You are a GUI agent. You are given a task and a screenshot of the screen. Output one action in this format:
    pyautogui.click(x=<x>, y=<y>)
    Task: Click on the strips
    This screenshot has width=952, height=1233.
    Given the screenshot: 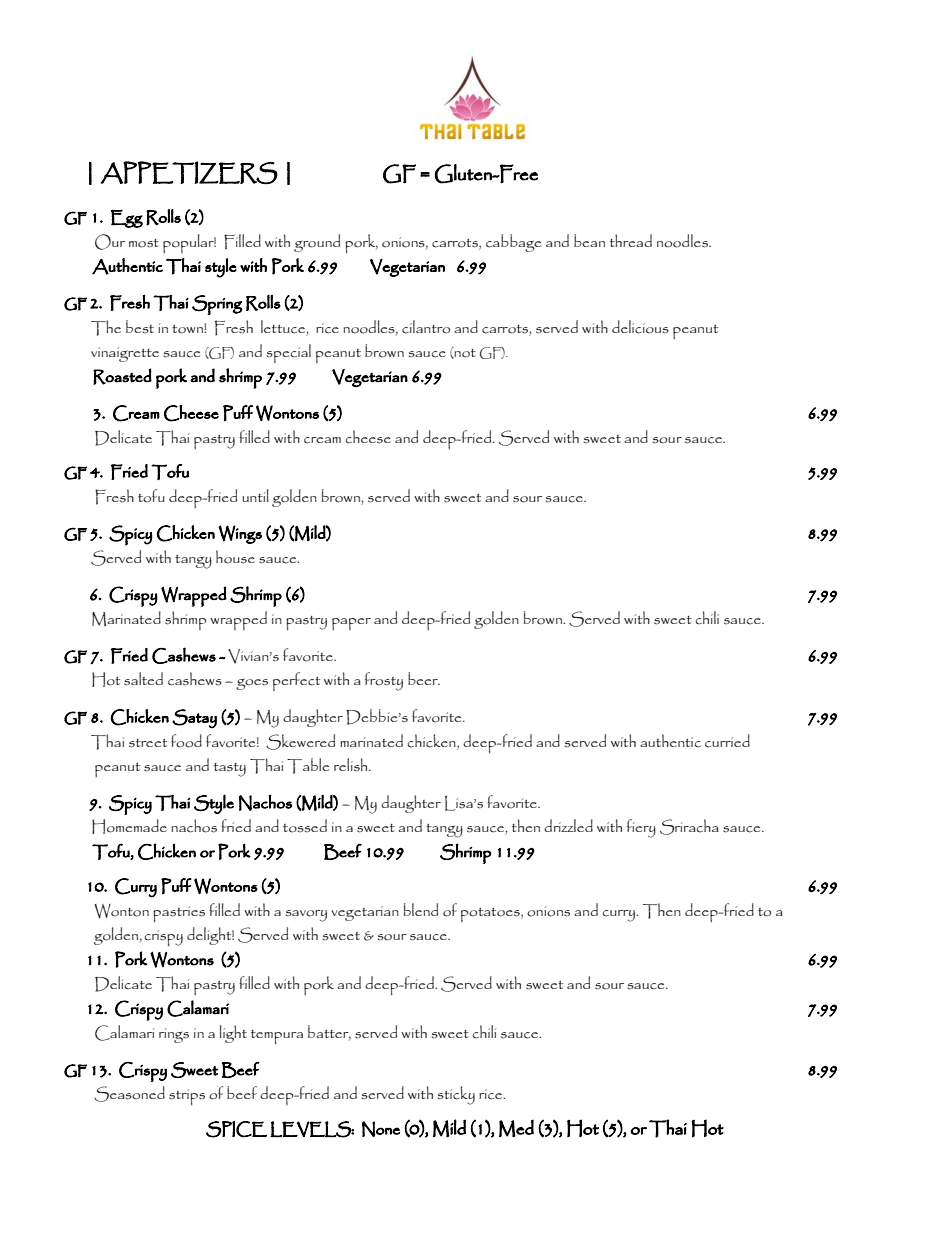 What is the action you would take?
    pyautogui.click(x=187, y=1097)
